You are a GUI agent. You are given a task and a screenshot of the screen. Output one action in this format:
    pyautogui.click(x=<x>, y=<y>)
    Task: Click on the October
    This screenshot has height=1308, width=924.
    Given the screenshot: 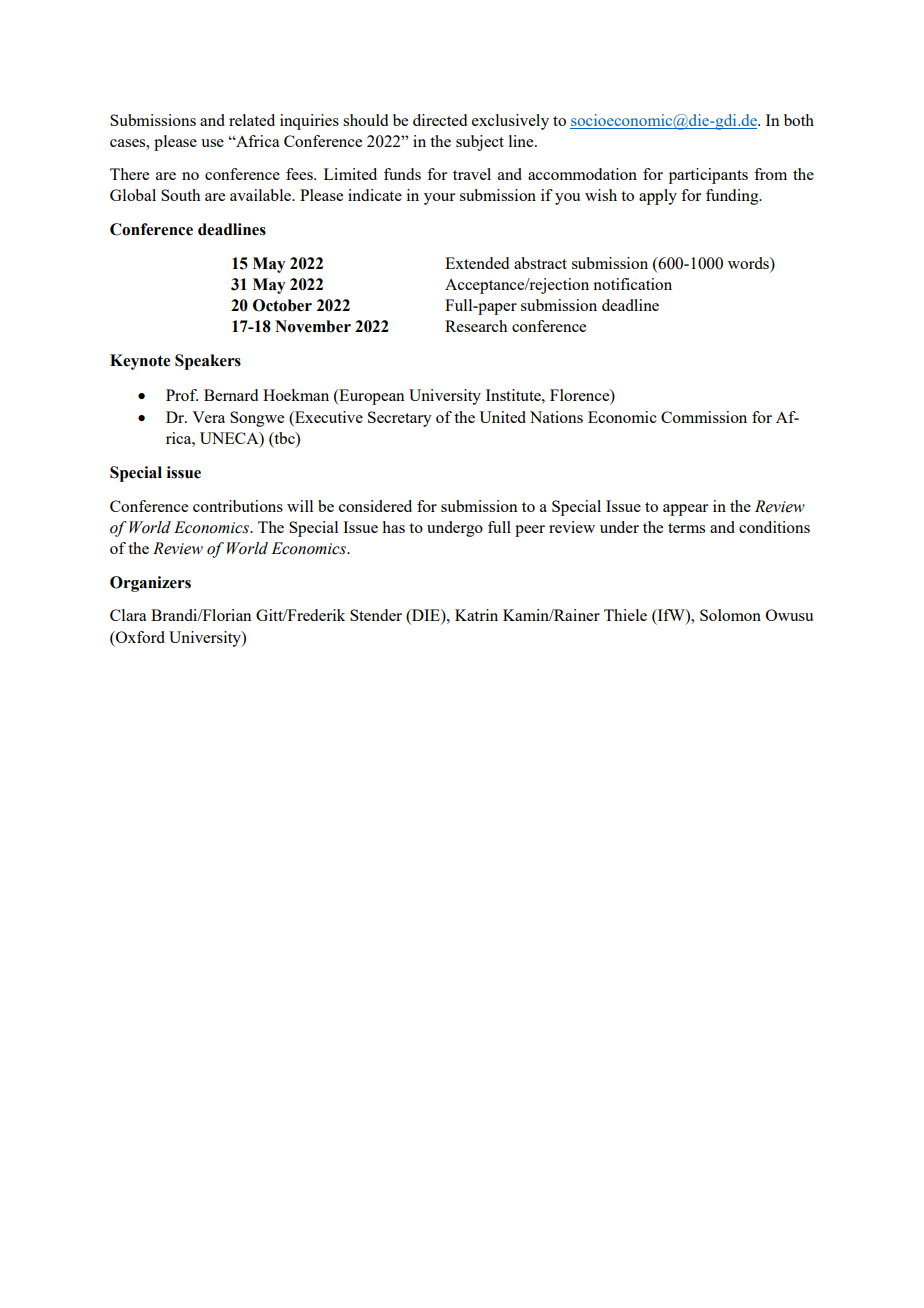 What is the action you would take?
    pyautogui.click(x=282, y=305)
